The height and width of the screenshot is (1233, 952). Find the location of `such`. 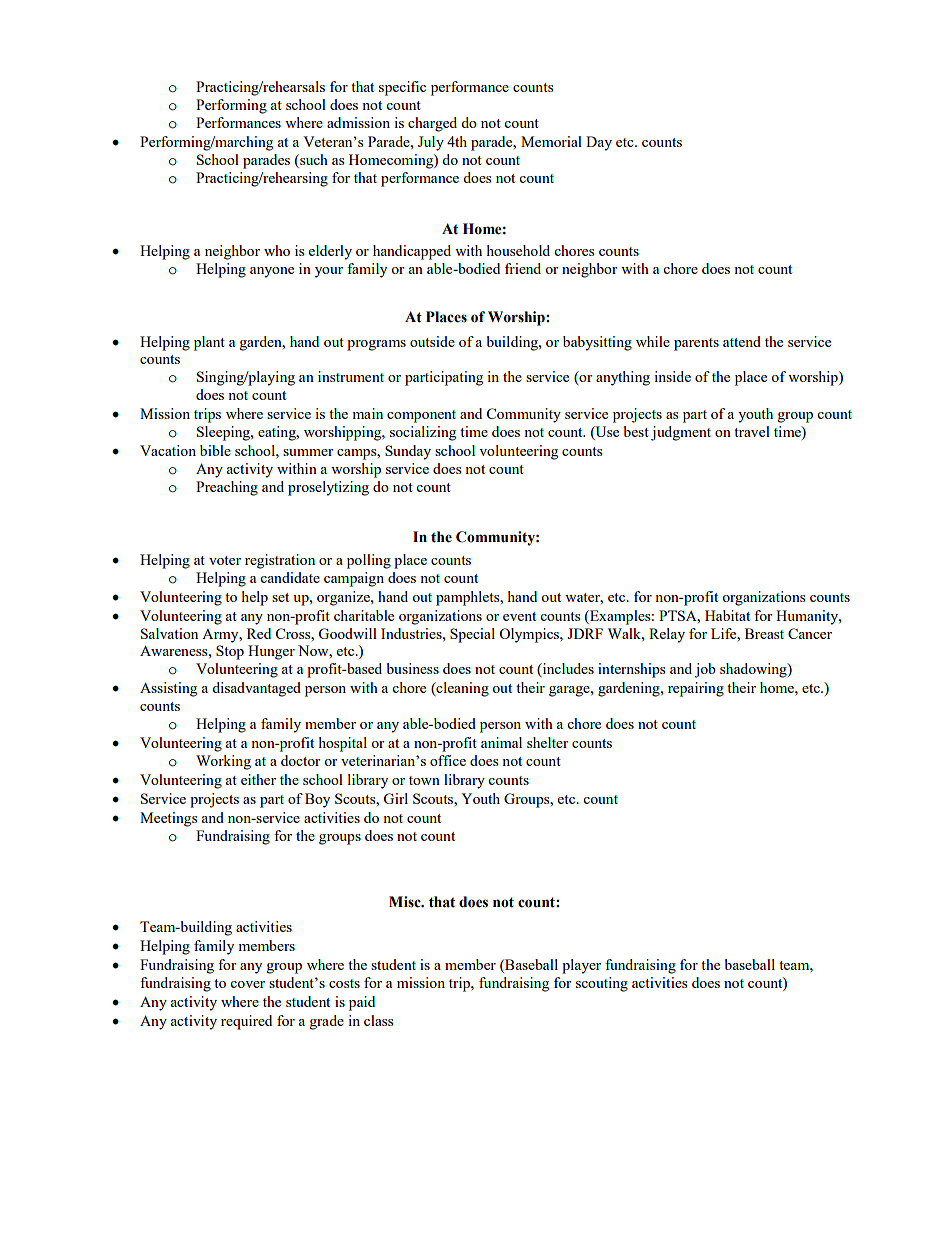

such is located at coordinates (313, 161).
